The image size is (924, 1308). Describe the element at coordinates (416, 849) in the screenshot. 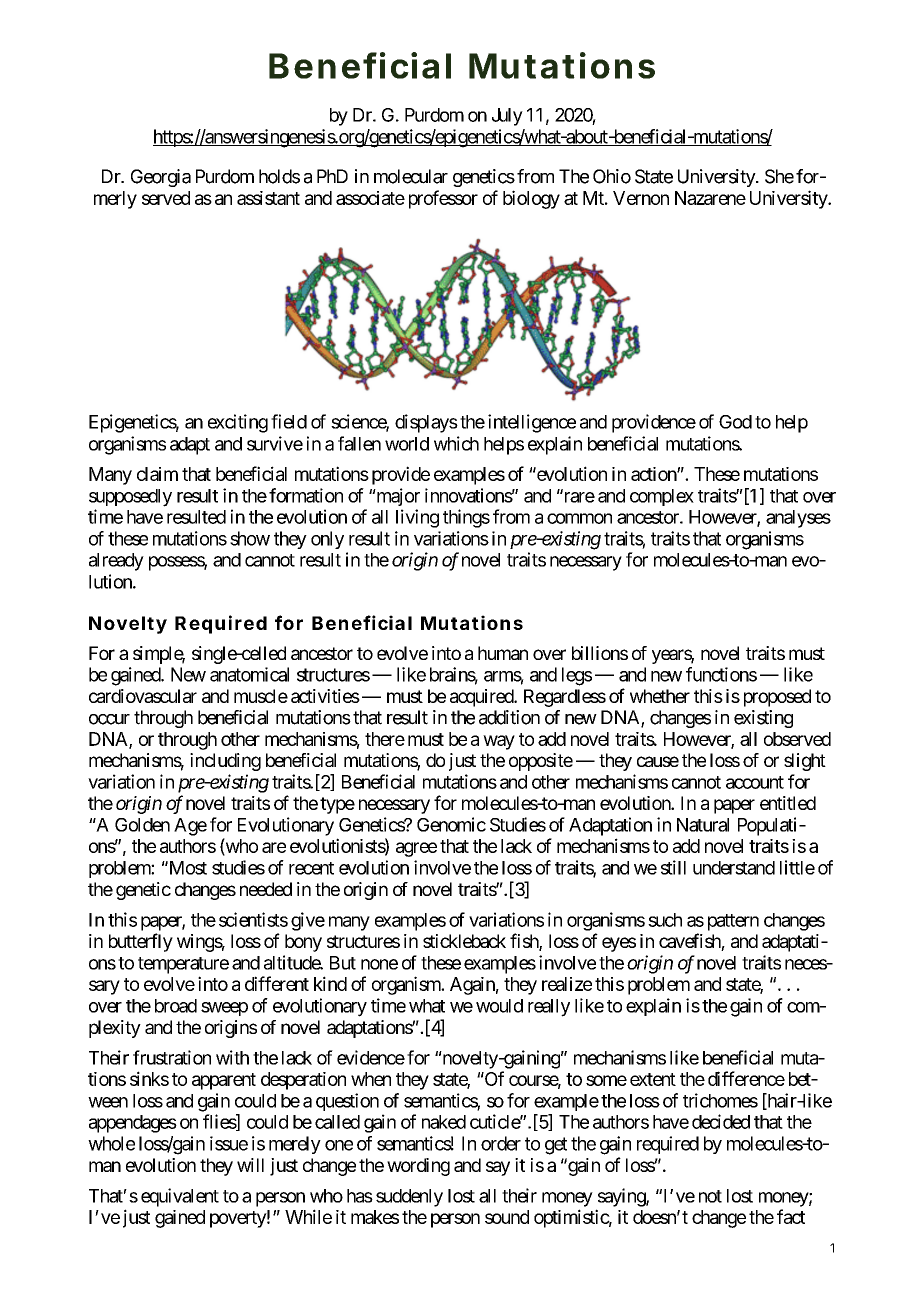

I see `agree` at that location.
